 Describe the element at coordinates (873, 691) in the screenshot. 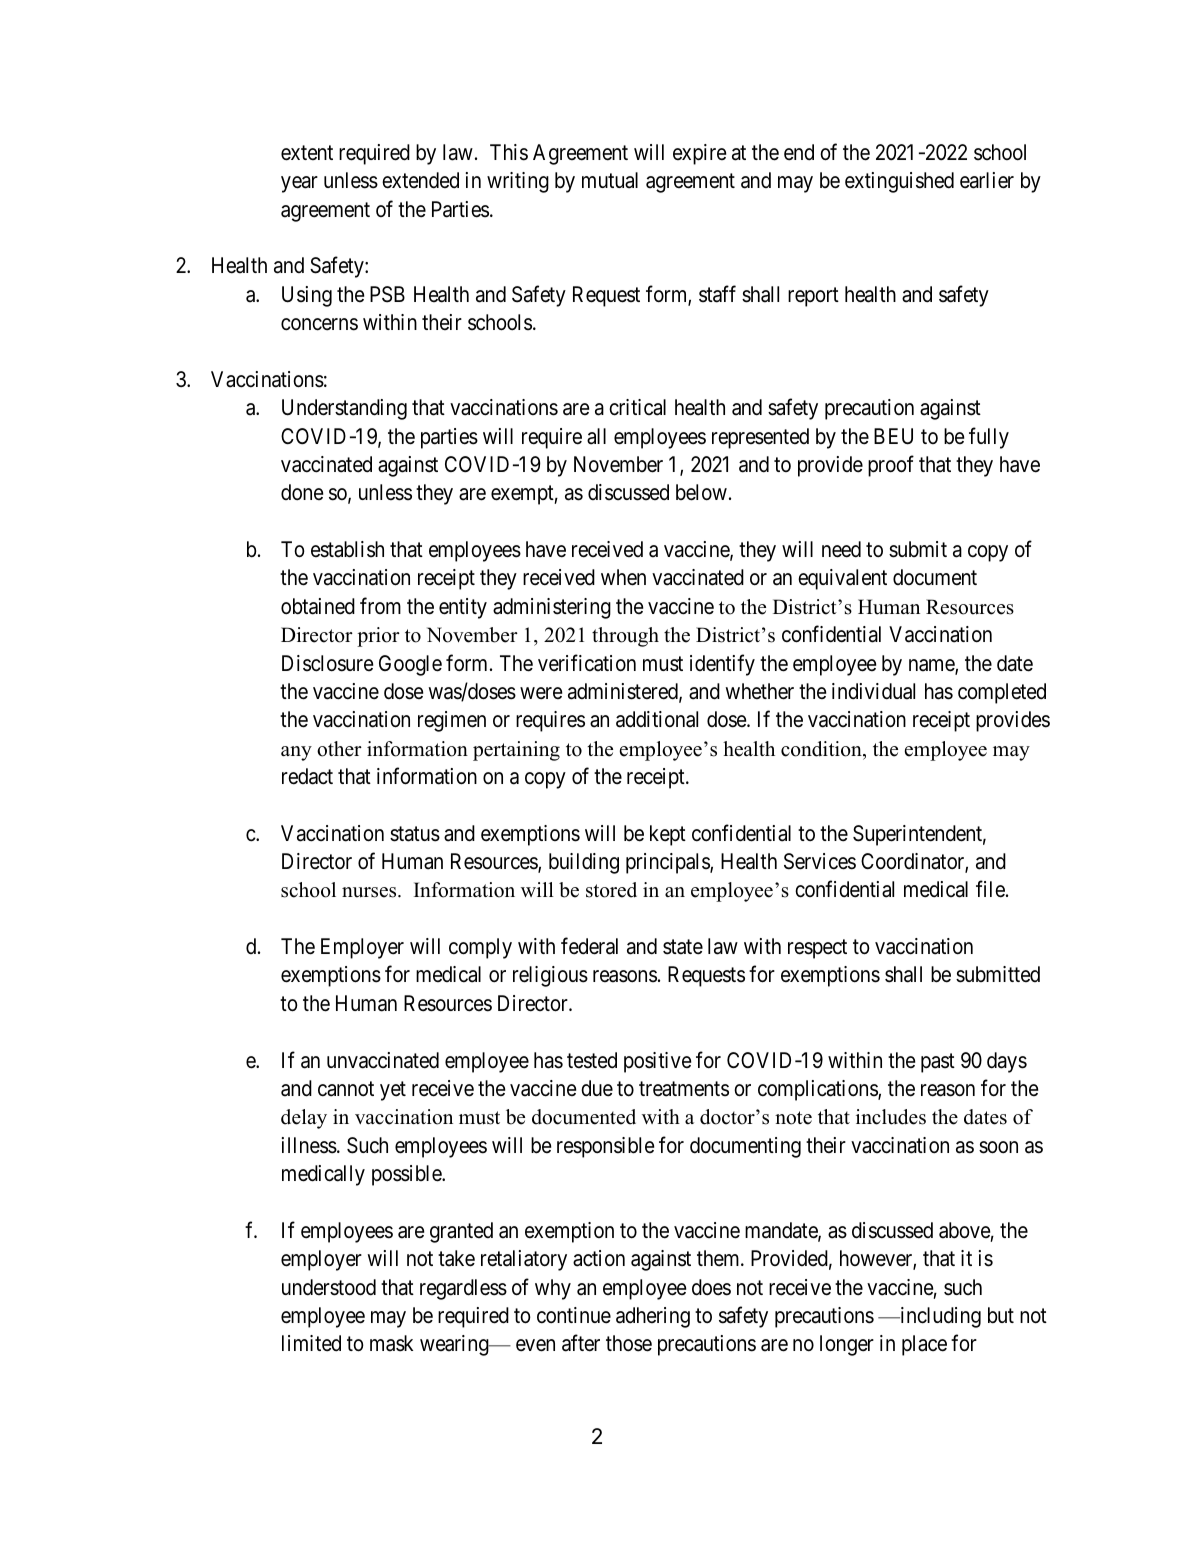

I see `individual` at that location.
